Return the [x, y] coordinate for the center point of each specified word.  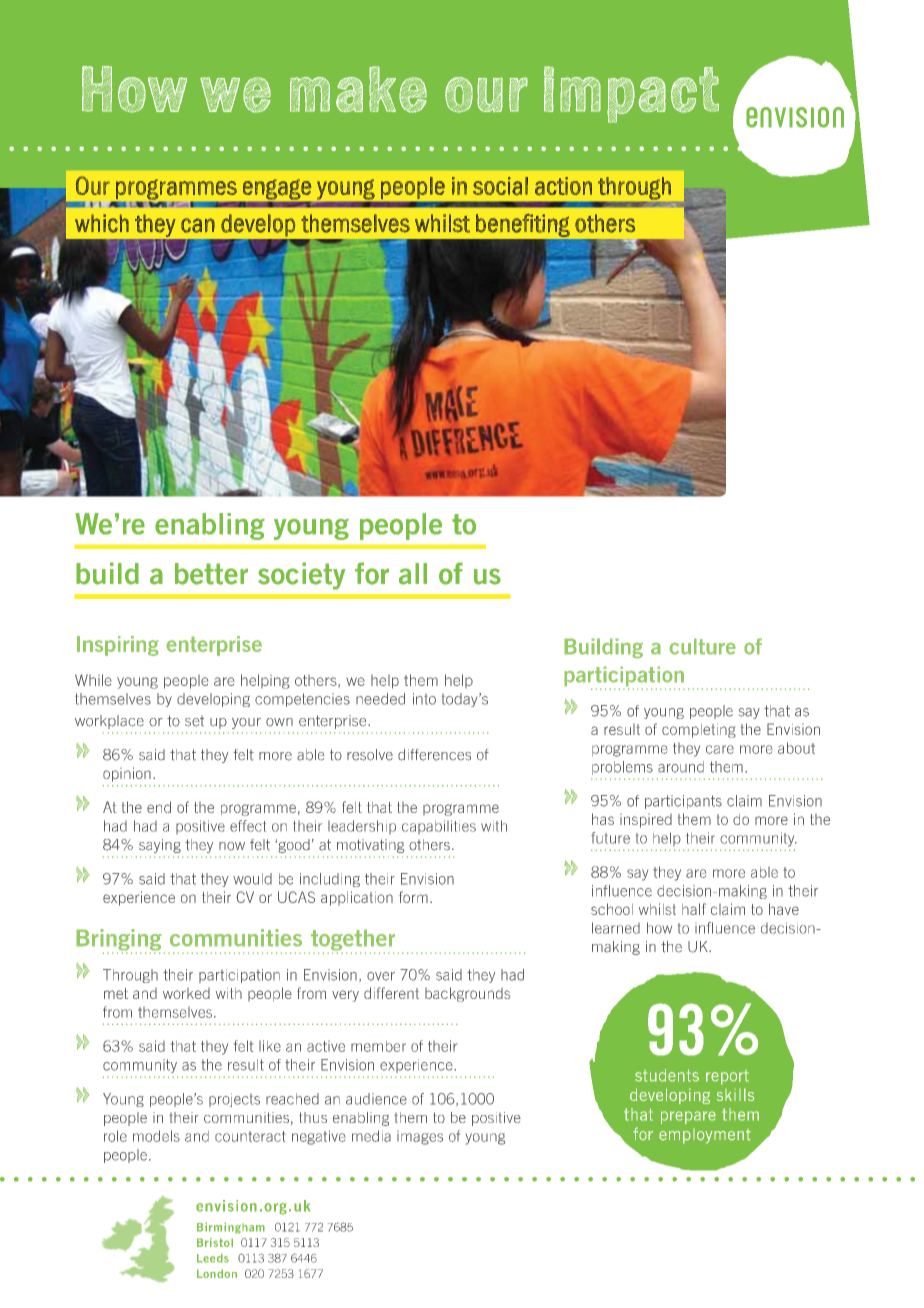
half [694, 909]
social [500, 186]
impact [631, 94]
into [424, 699]
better [211, 574]
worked [186, 993]
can [198, 225]
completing [699, 731]
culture [702, 646]
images [420, 1138]
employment [705, 1136]
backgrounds [467, 994]
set [194, 721]
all [413, 574]
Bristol [215, 1242]
